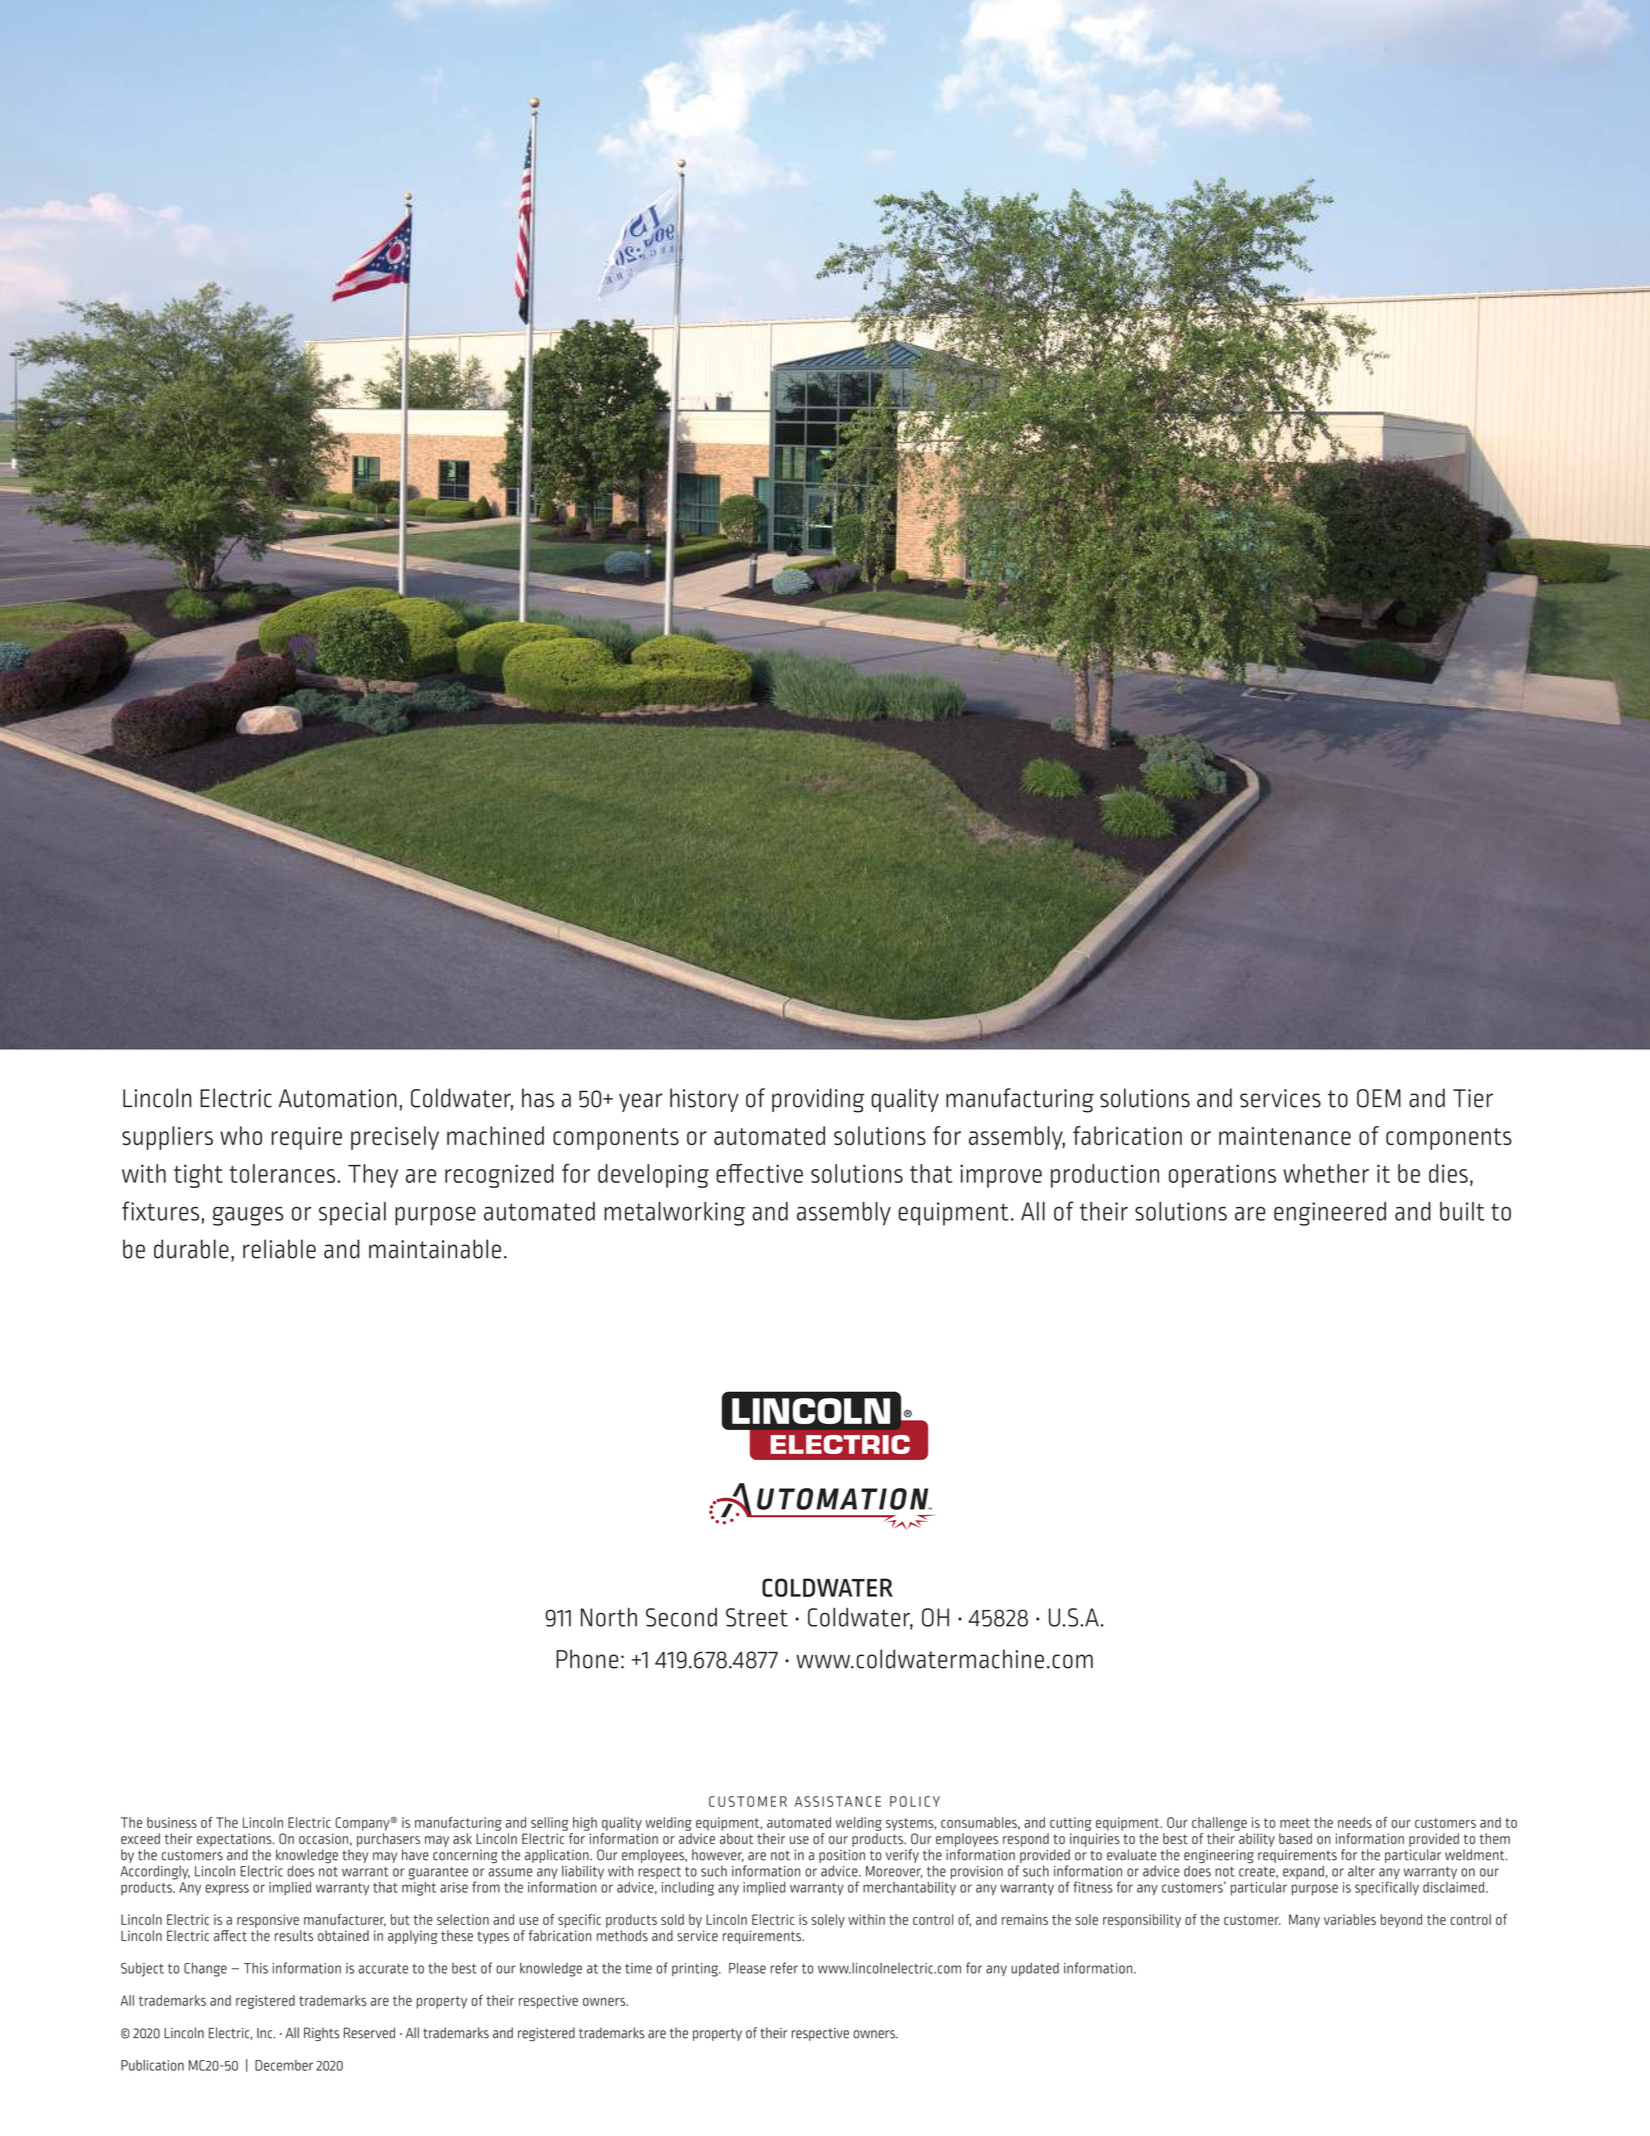 Image resolution: width=1650 pixels, height=2136 pixels. What do you see at coordinates (323, 1838) in the screenshot?
I see `occasion` at bounding box center [323, 1838].
